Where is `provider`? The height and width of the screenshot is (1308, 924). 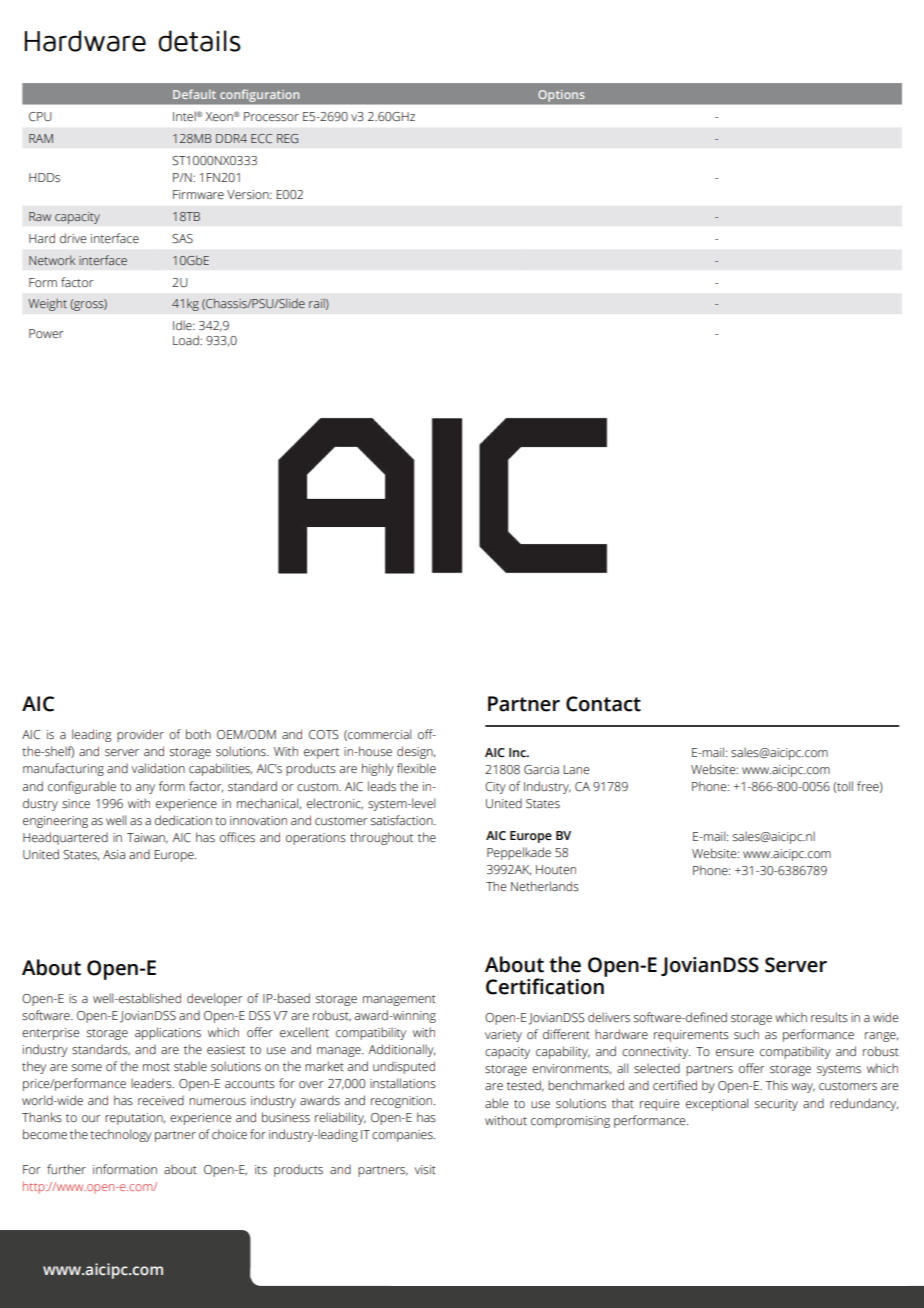 provider is located at coordinates (140, 735).
